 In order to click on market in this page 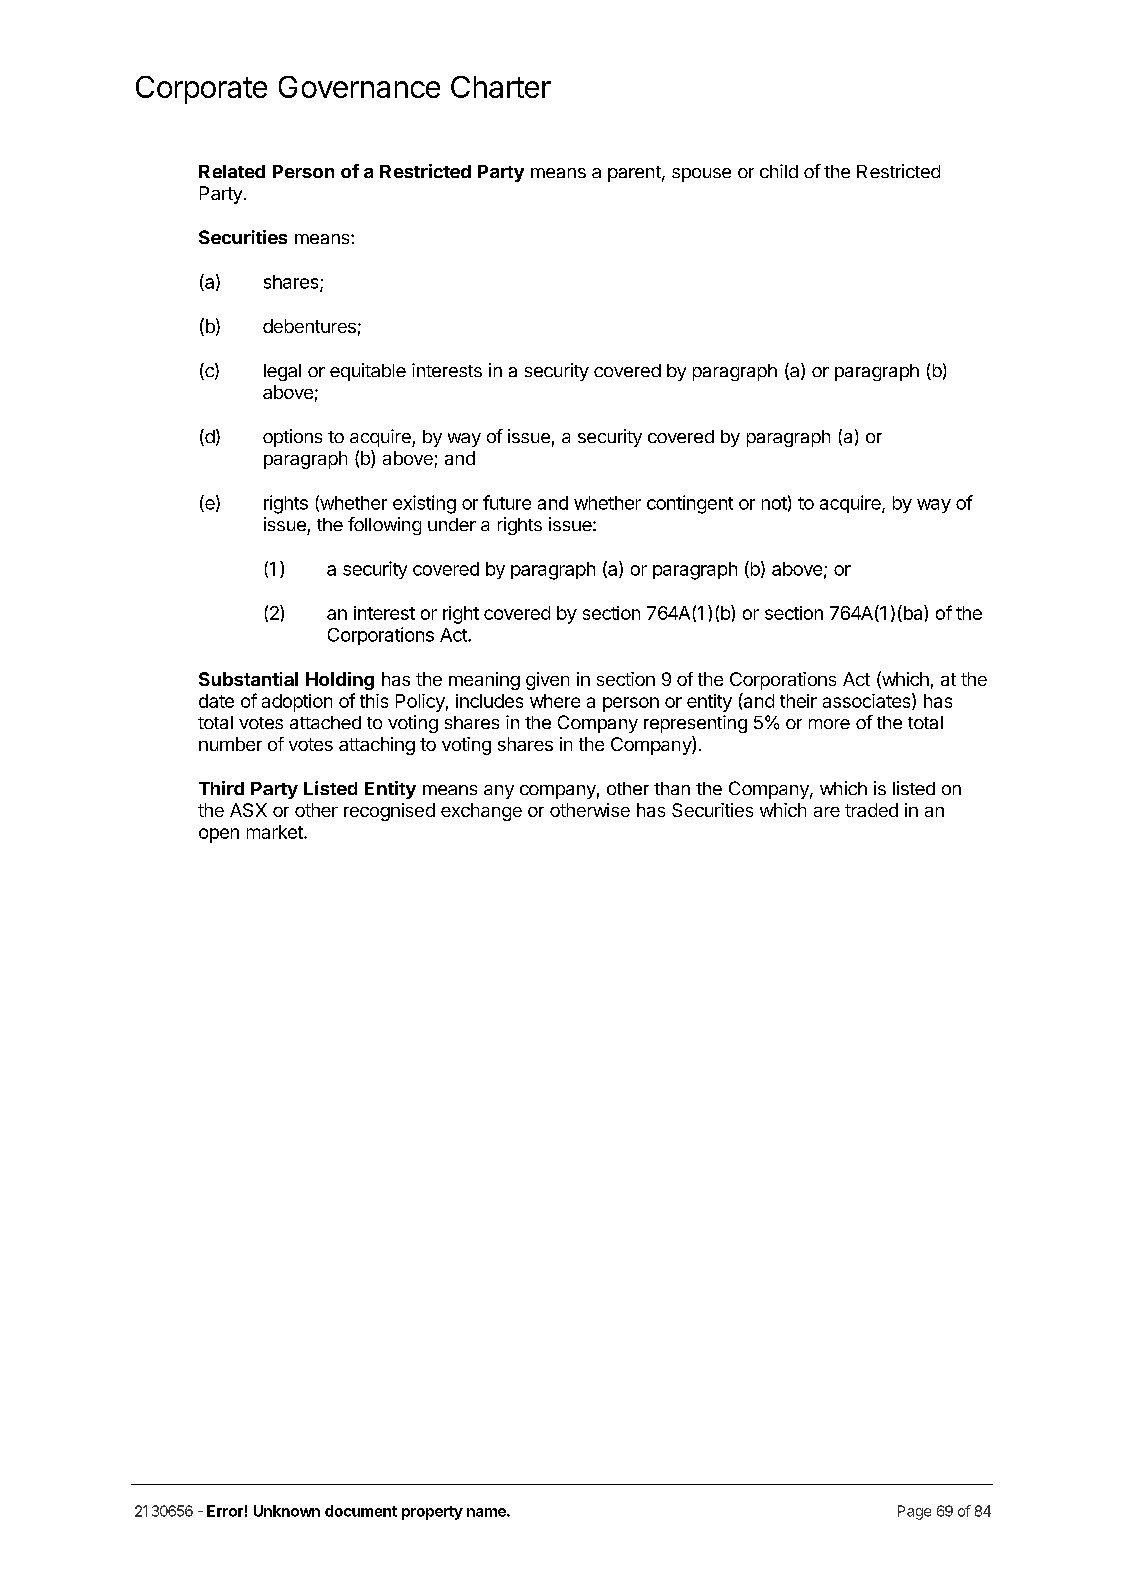, I will do `click(276, 832)`.
